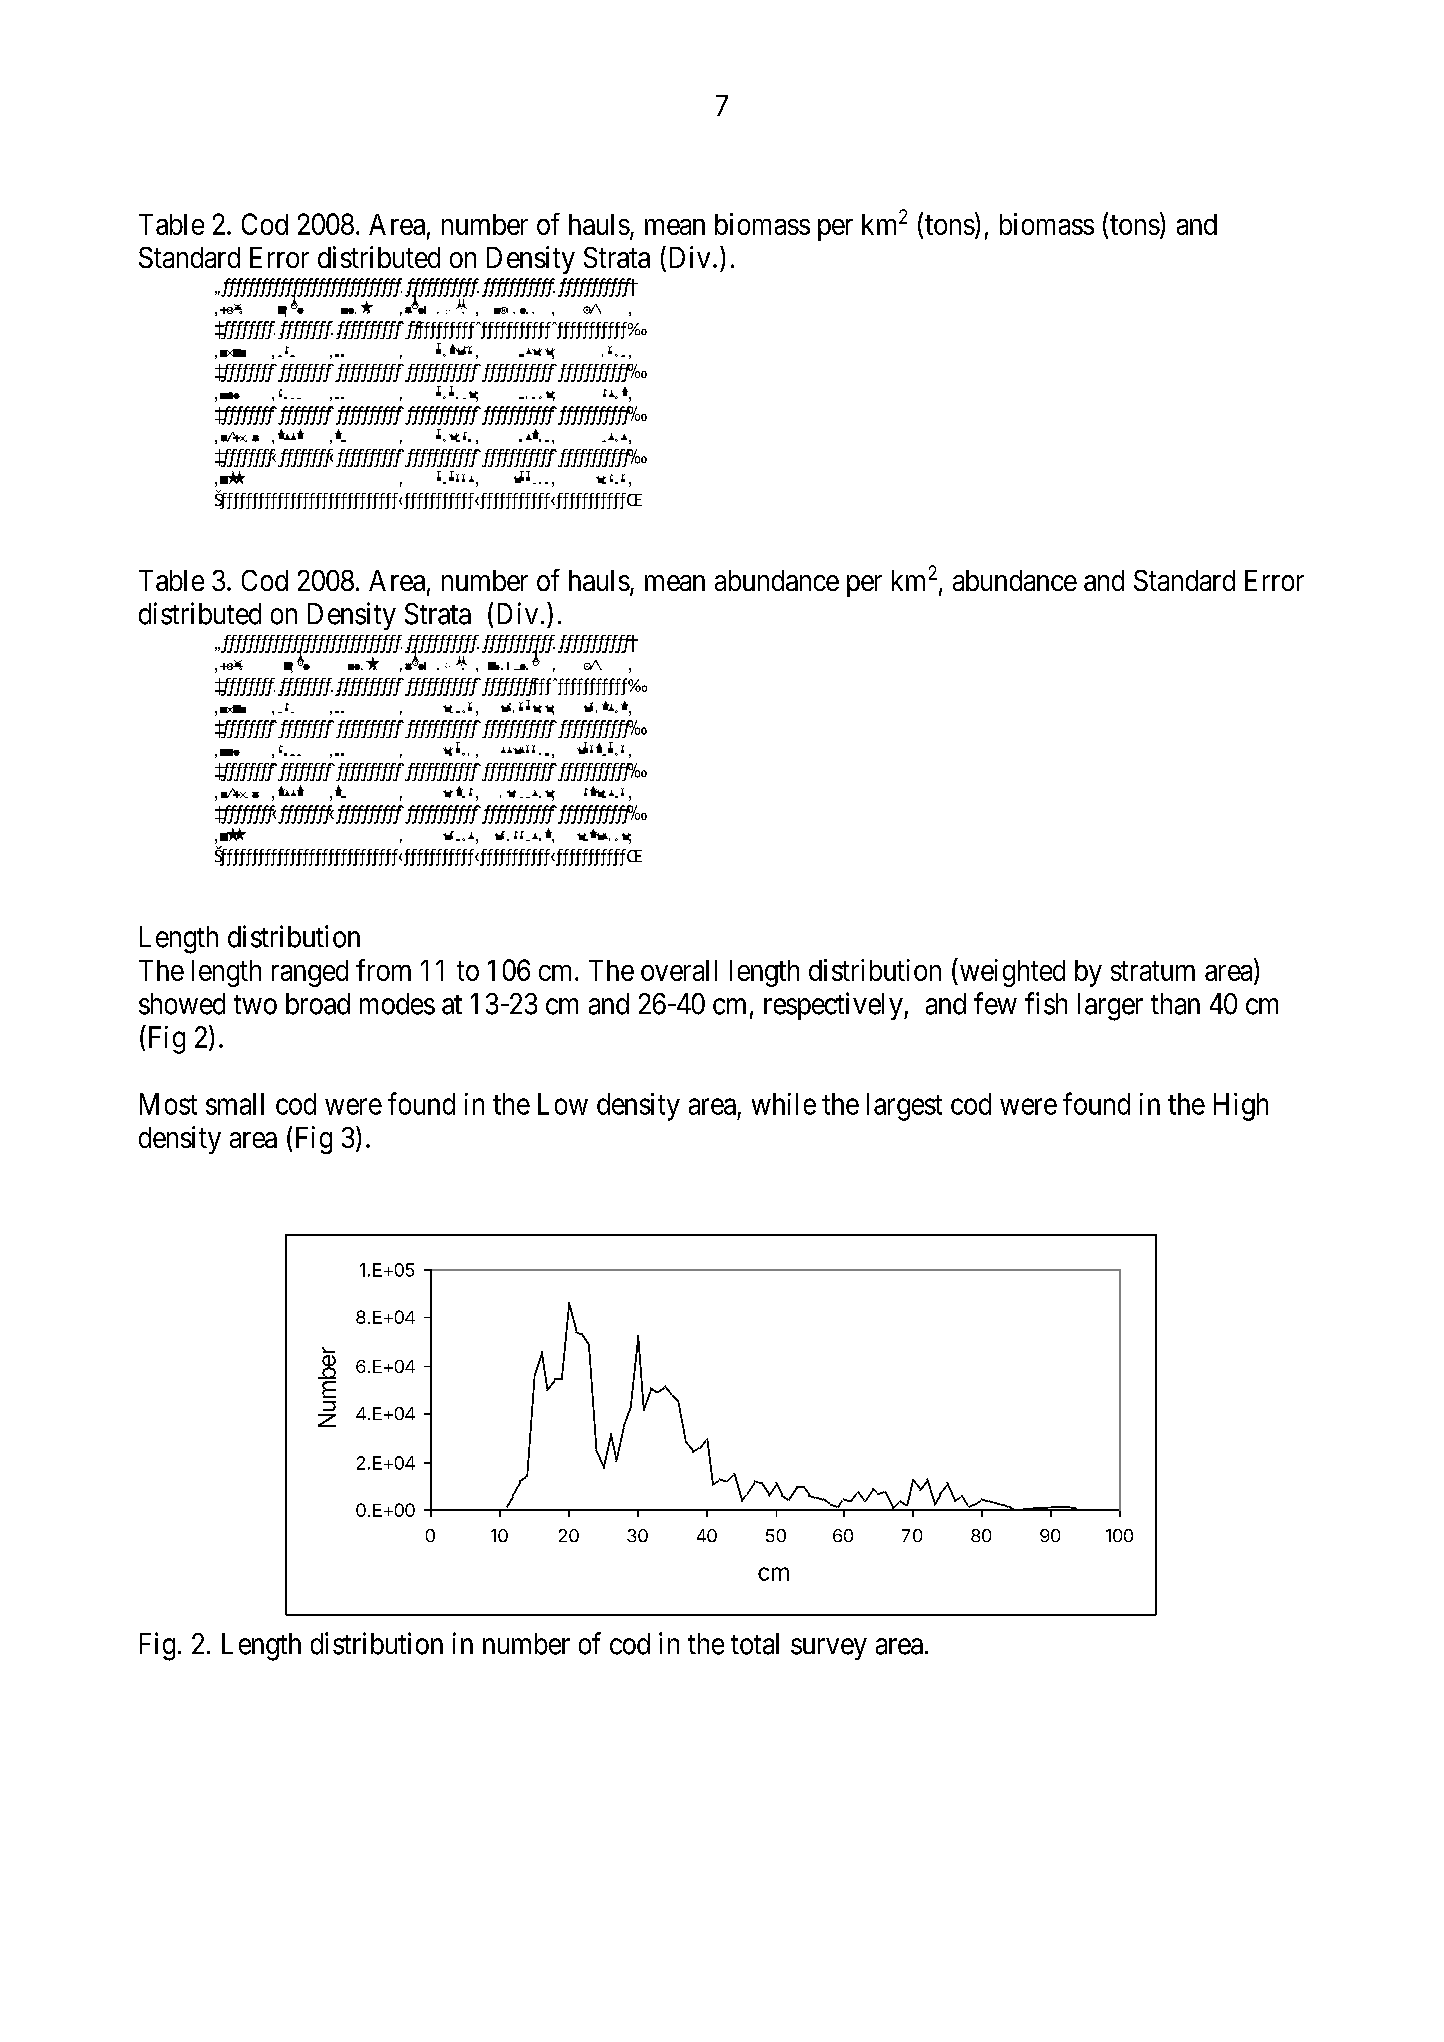 The image size is (1444, 2042). What do you see at coordinates (1046, 1003) in the page?
I see `fish` at bounding box center [1046, 1003].
